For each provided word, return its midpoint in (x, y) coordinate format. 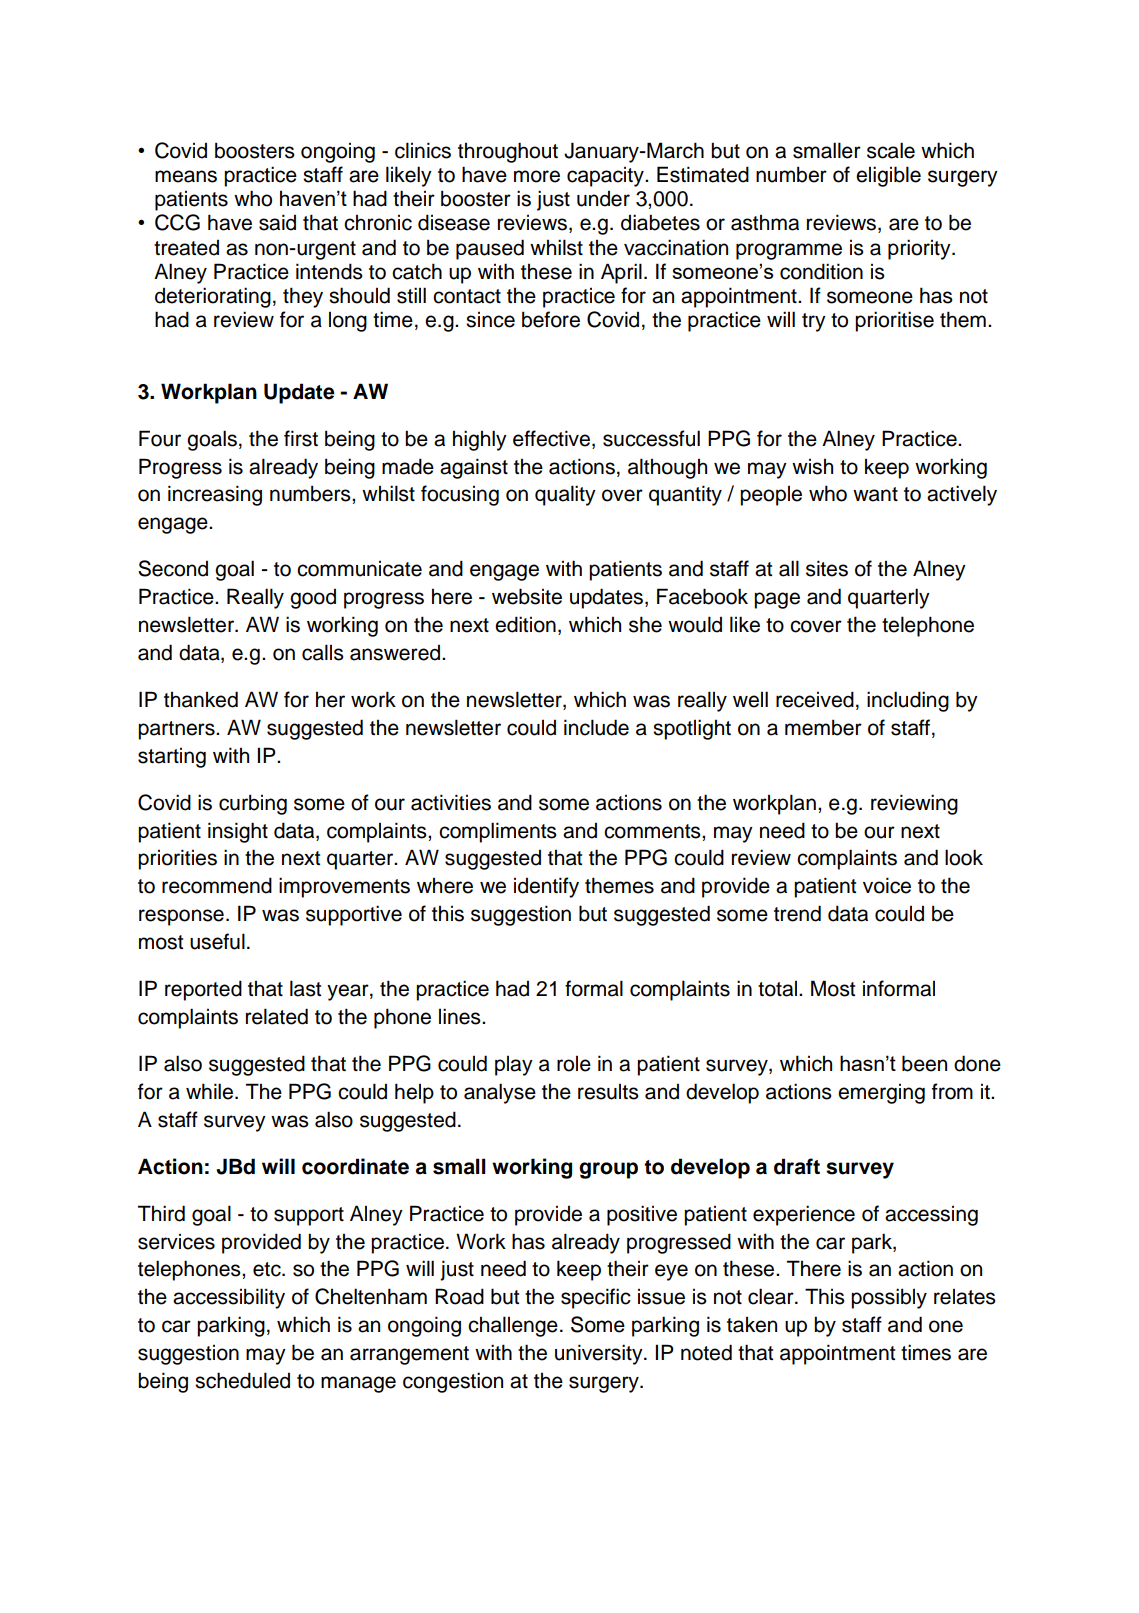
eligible (888, 176)
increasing (215, 495)
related (277, 1016)
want (875, 494)
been (924, 1063)
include (596, 727)
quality (565, 495)
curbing (253, 804)
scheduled (242, 1380)
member (823, 727)
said (277, 222)
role (574, 1064)
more (537, 176)
